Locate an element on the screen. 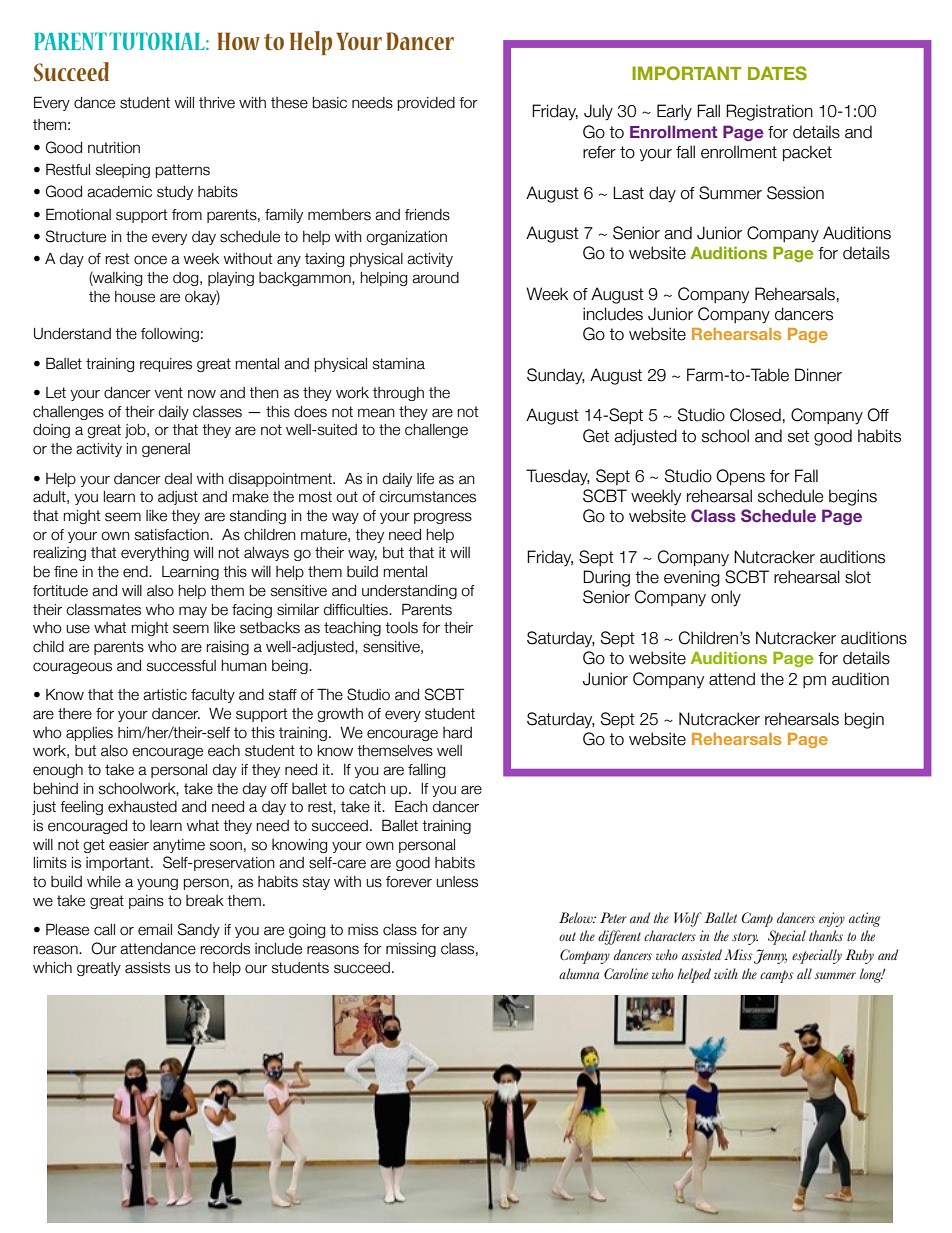 The height and width of the screenshot is (1233, 952). DATES is located at coordinates (777, 73).
